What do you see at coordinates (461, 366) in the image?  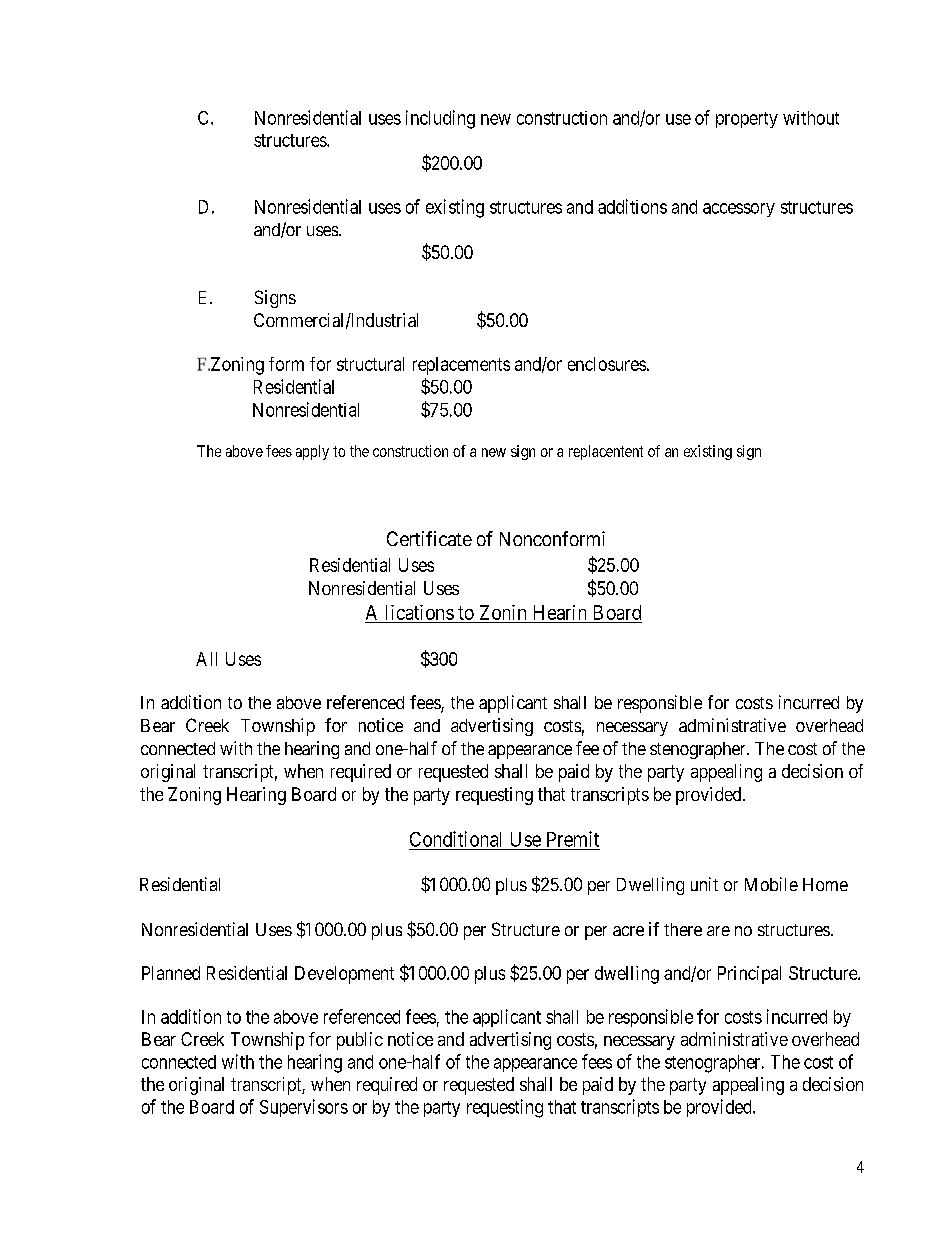 I see `replacements` at bounding box center [461, 366].
